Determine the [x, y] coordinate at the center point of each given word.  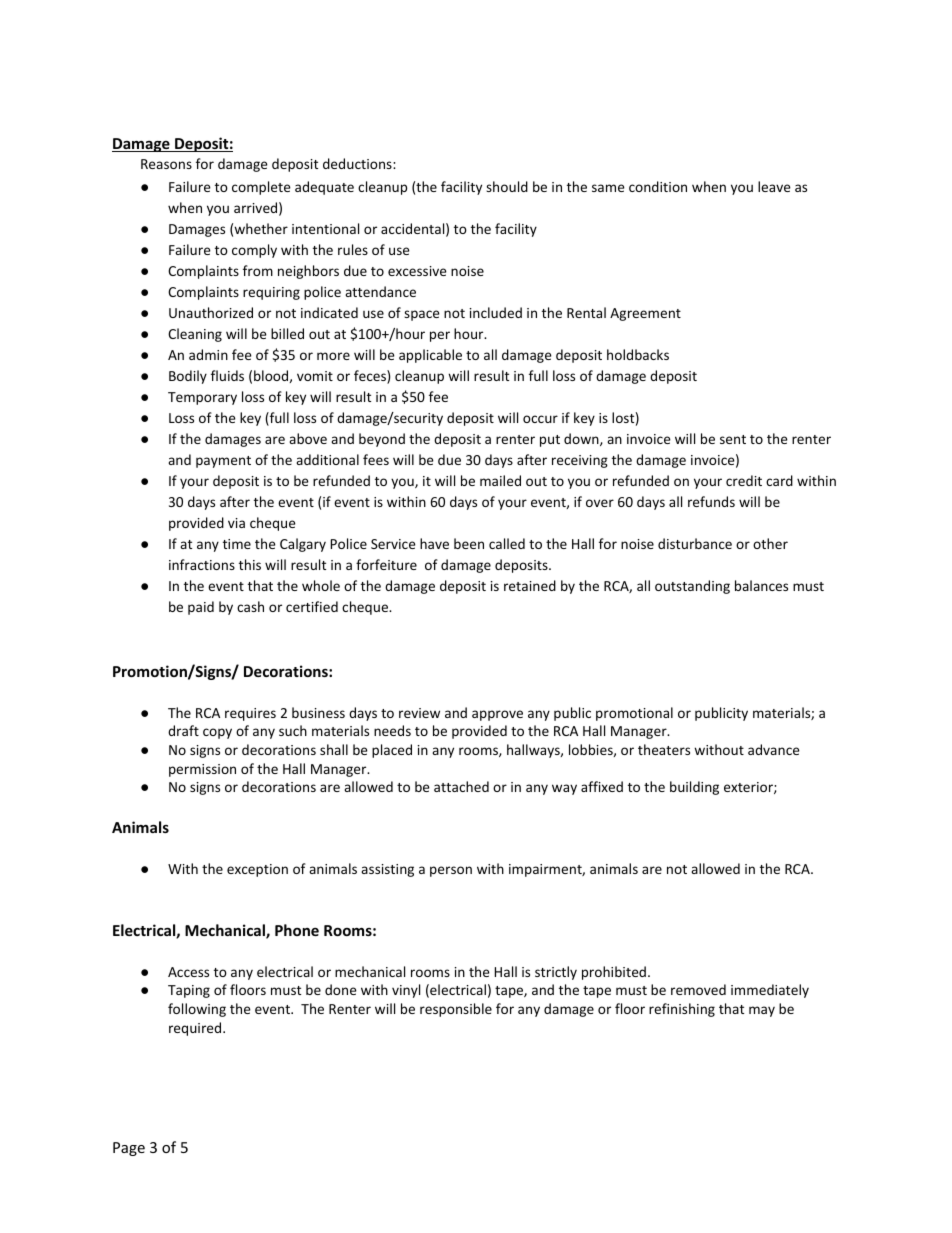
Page [129, 1149]
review [419, 713]
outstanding [692, 587]
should [507, 186]
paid [201, 608]
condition [658, 186]
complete [261, 188]
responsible [456, 1010]
